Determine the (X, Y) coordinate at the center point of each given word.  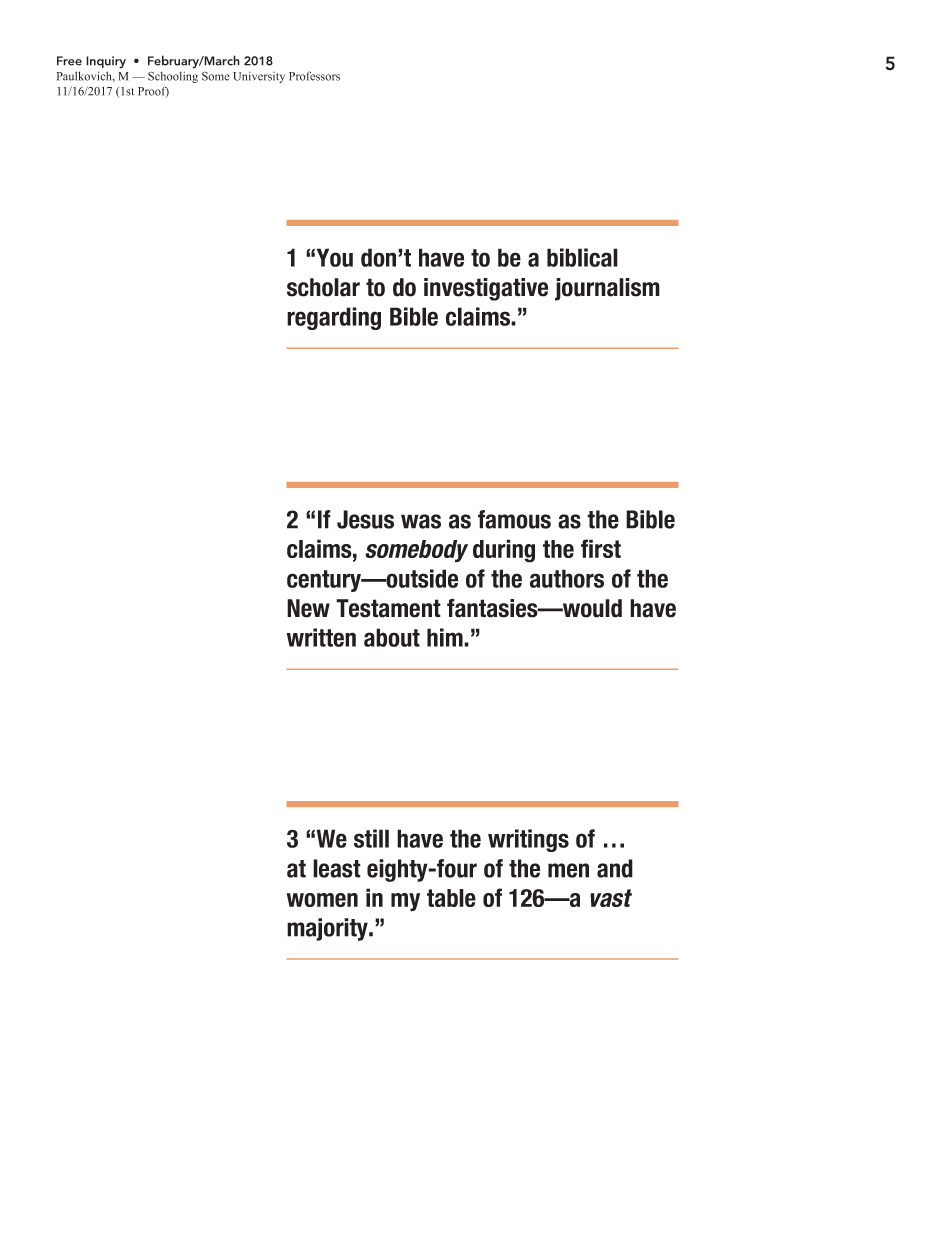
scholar (323, 287)
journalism (607, 289)
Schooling (173, 77)
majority (328, 929)
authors (567, 578)
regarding (334, 318)
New (308, 608)
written (321, 637)
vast (611, 898)
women (322, 900)
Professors (314, 76)
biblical (582, 257)
